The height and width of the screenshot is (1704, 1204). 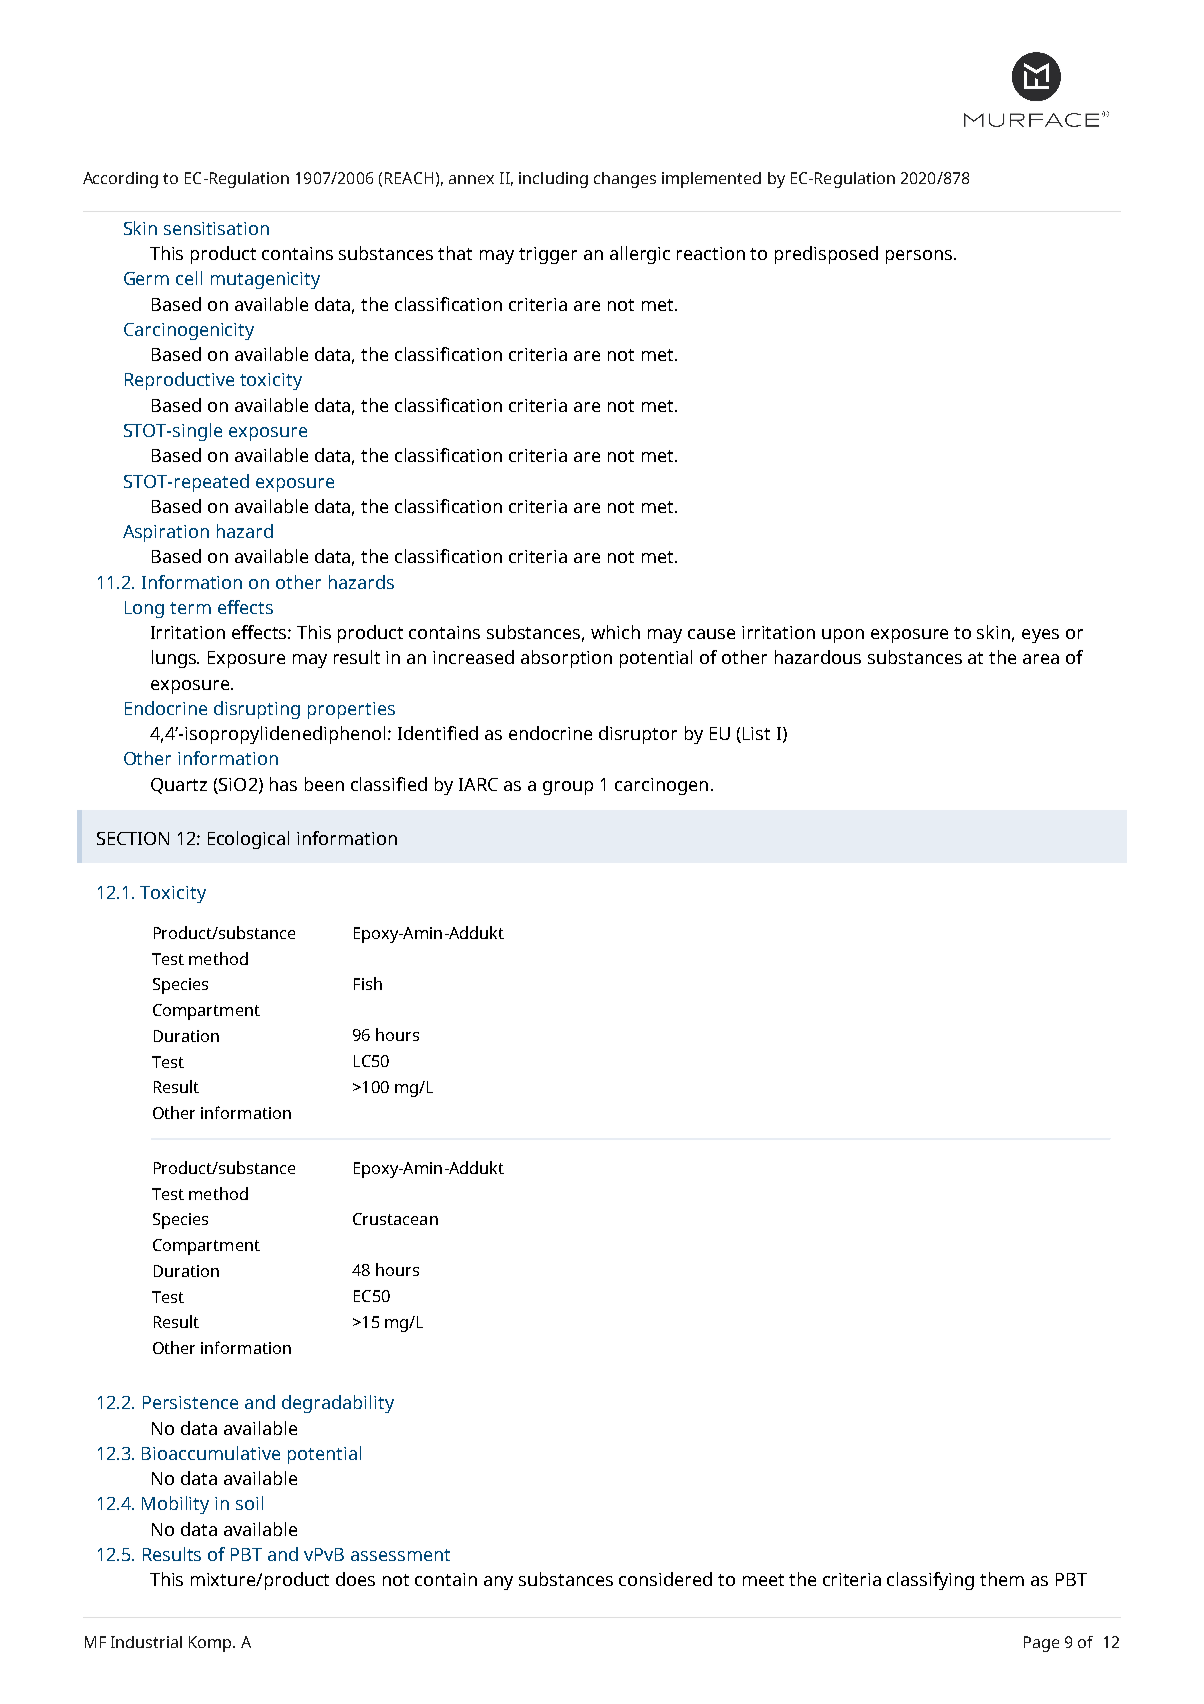 What do you see at coordinates (548, 255) in the screenshot?
I see `trigger` at bounding box center [548, 255].
